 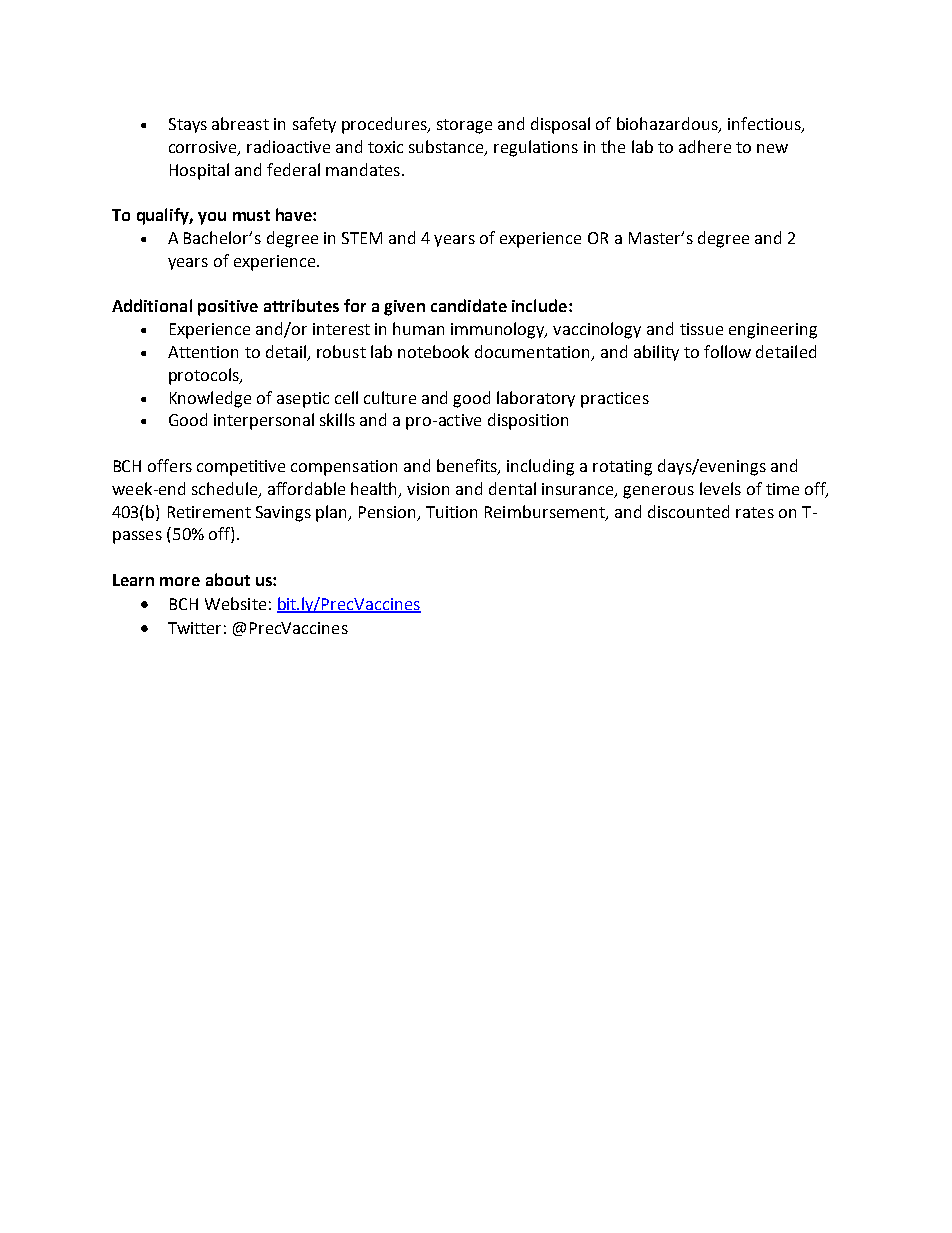 What do you see at coordinates (705, 146) in the screenshot?
I see `adhere` at bounding box center [705, 146].
